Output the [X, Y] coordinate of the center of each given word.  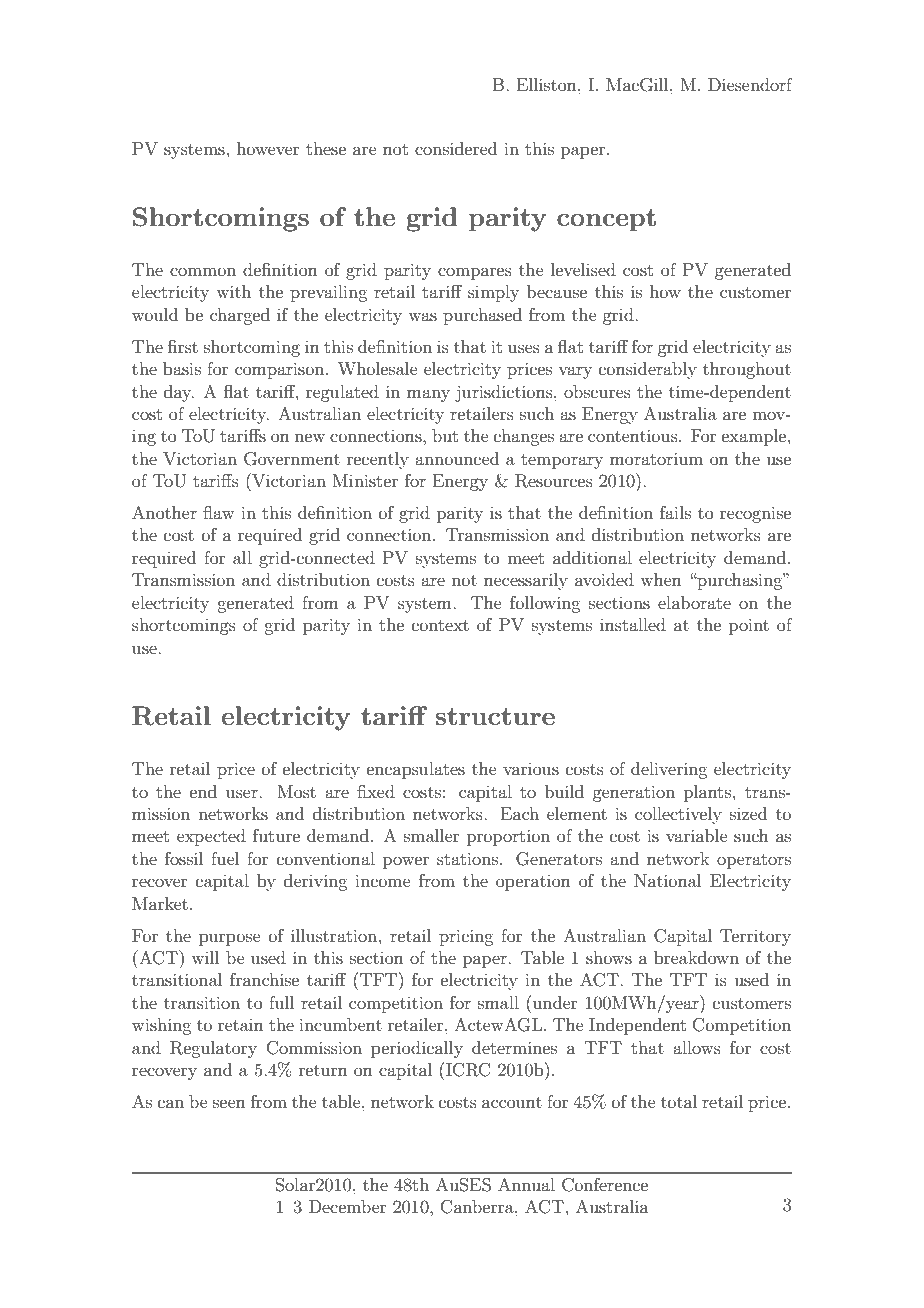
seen [229, 1103]
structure [495, 716]
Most [297, 791]
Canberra [478, 1207]
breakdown [696, 957]
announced [457, 458]
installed [633, 624]
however [268, 148]
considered [456, 148]
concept [606, 220]
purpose [230, 939]
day [179, 393]
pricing [466, 937]
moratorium [656, 458]
